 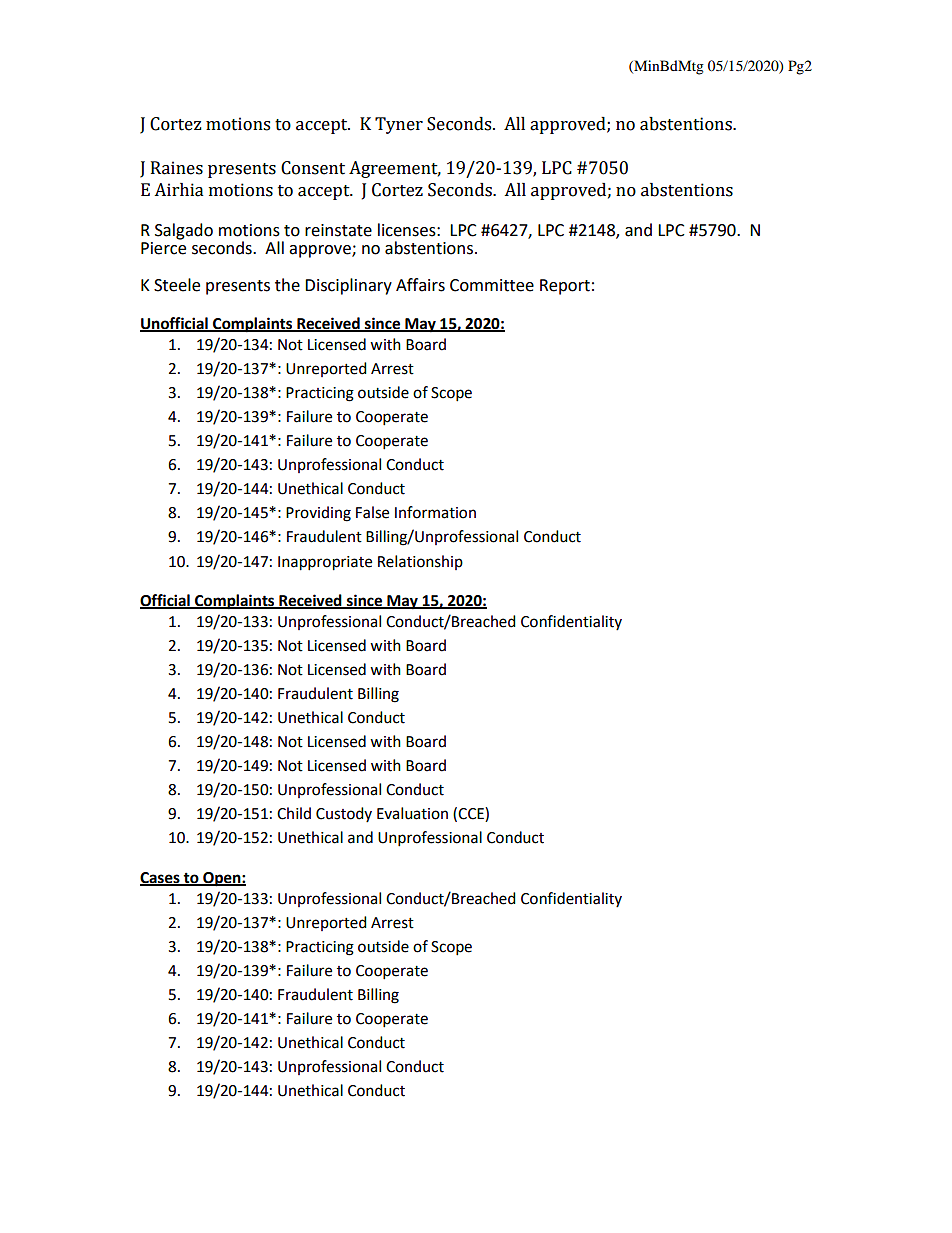 What do you see at coordinates (177, 168) in the screenshot?
I see `Raines` at bounding box center [177, 168].
